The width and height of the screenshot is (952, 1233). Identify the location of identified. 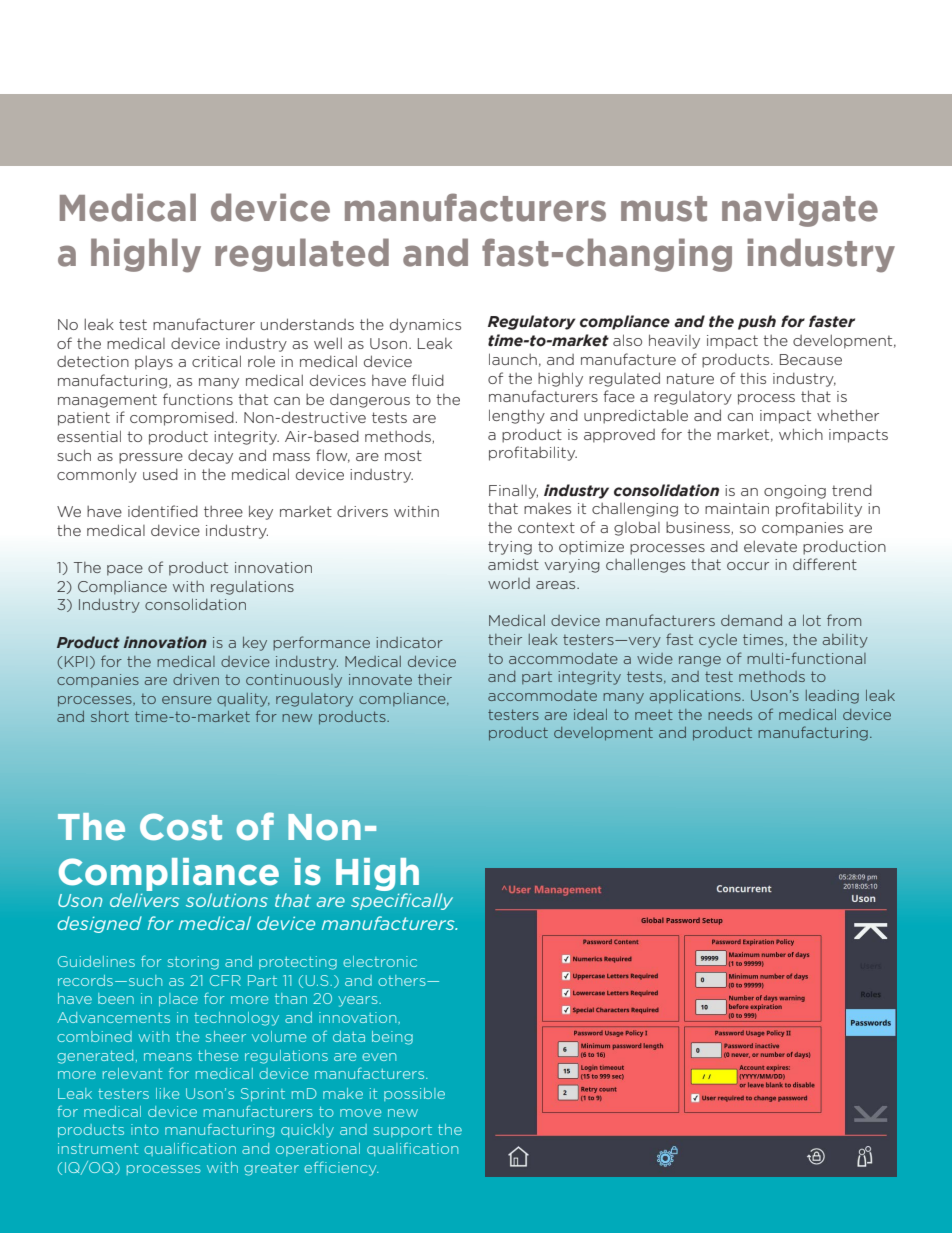
(163, 511).
